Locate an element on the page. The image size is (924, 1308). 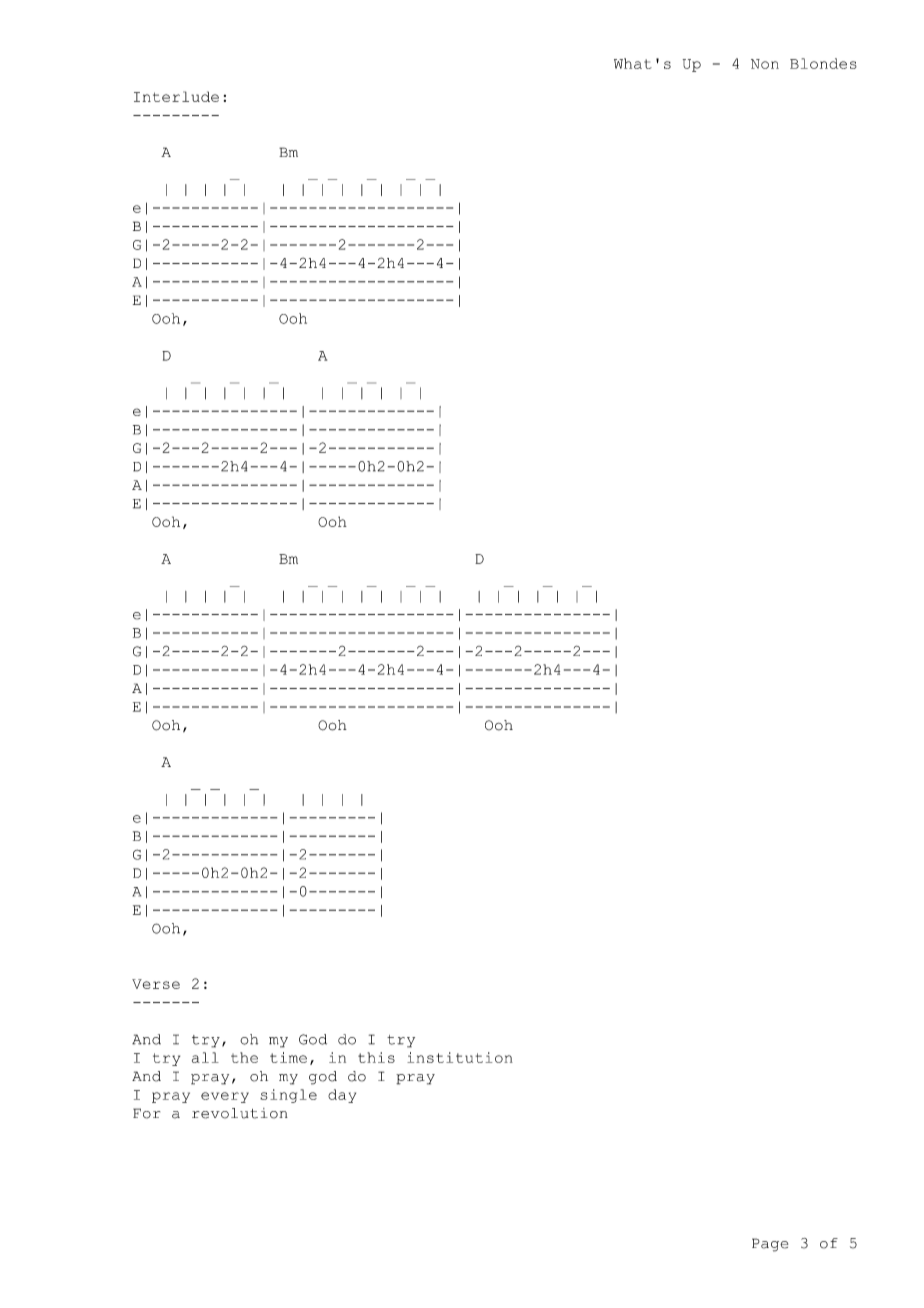
Non is located at coordinates (765, 64).
